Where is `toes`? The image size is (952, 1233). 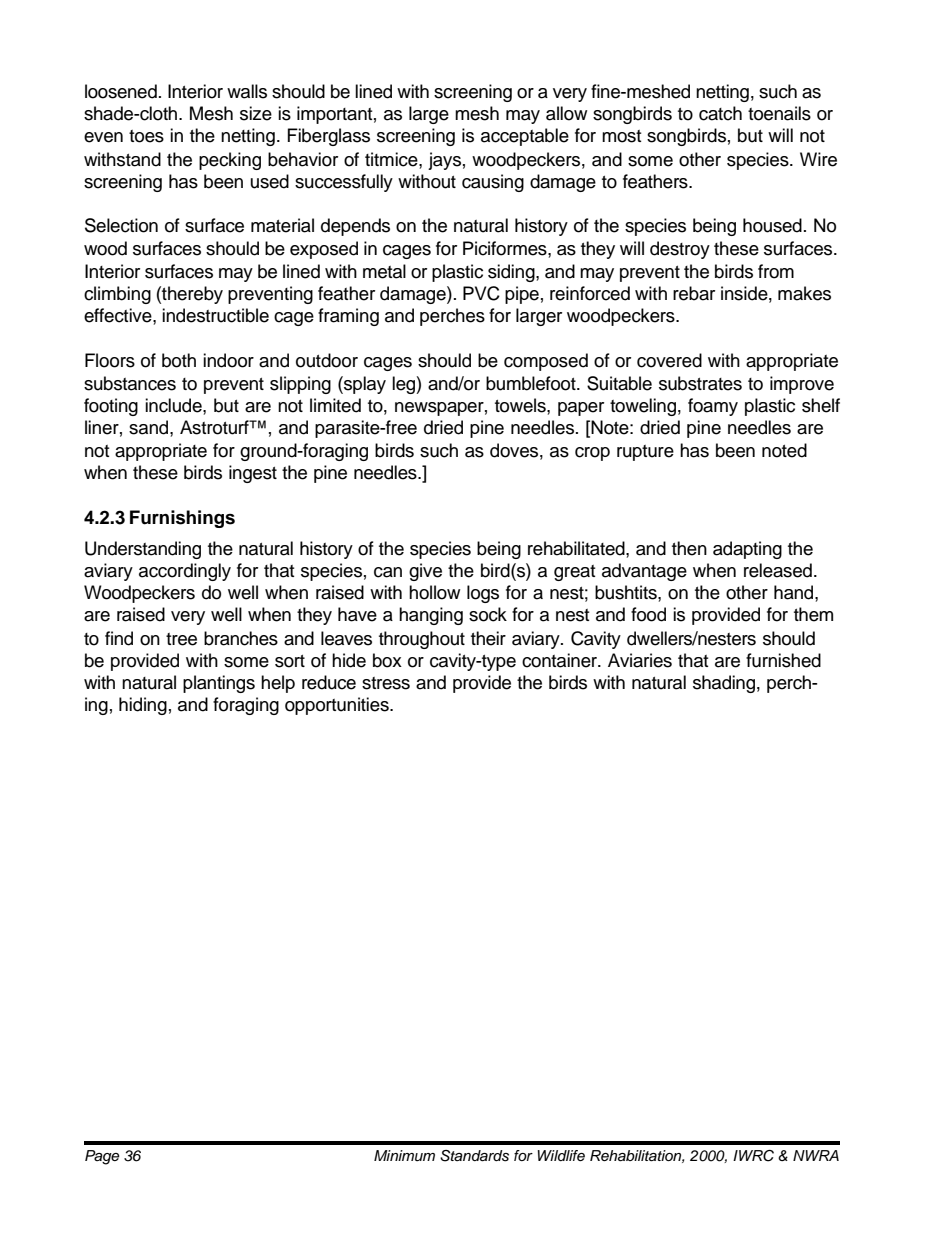 toes is located at coordinates (146, 136).
